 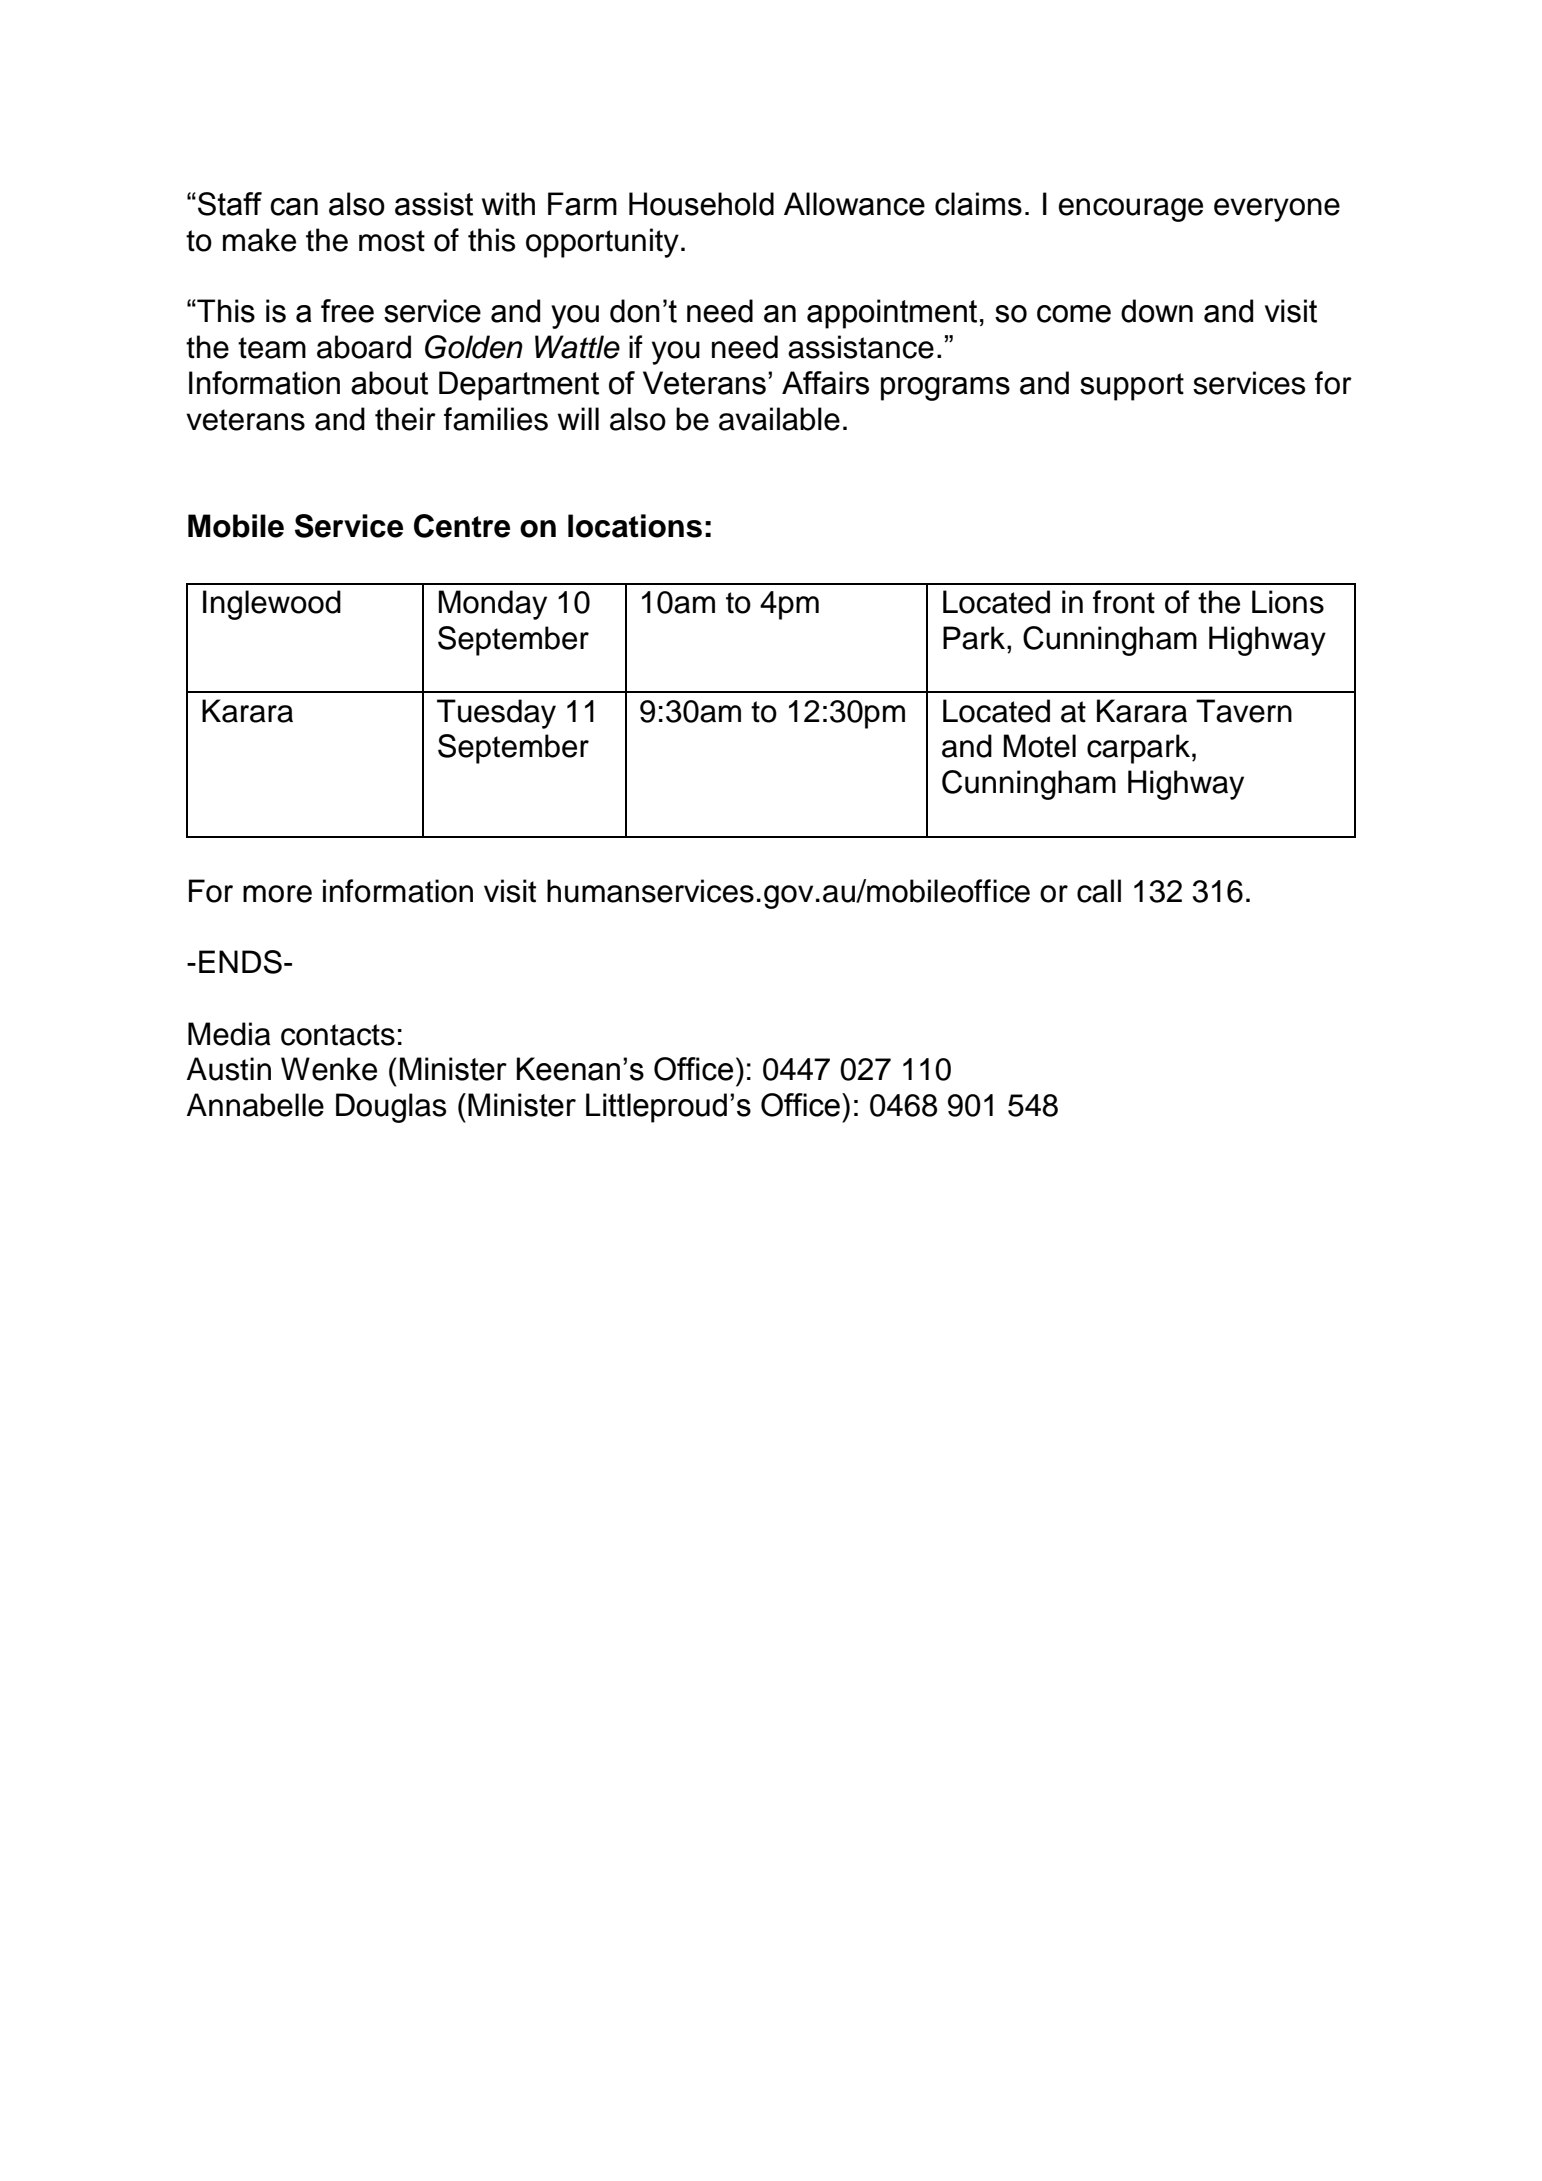 I want to click on locations, so click(x=635, y=526).
